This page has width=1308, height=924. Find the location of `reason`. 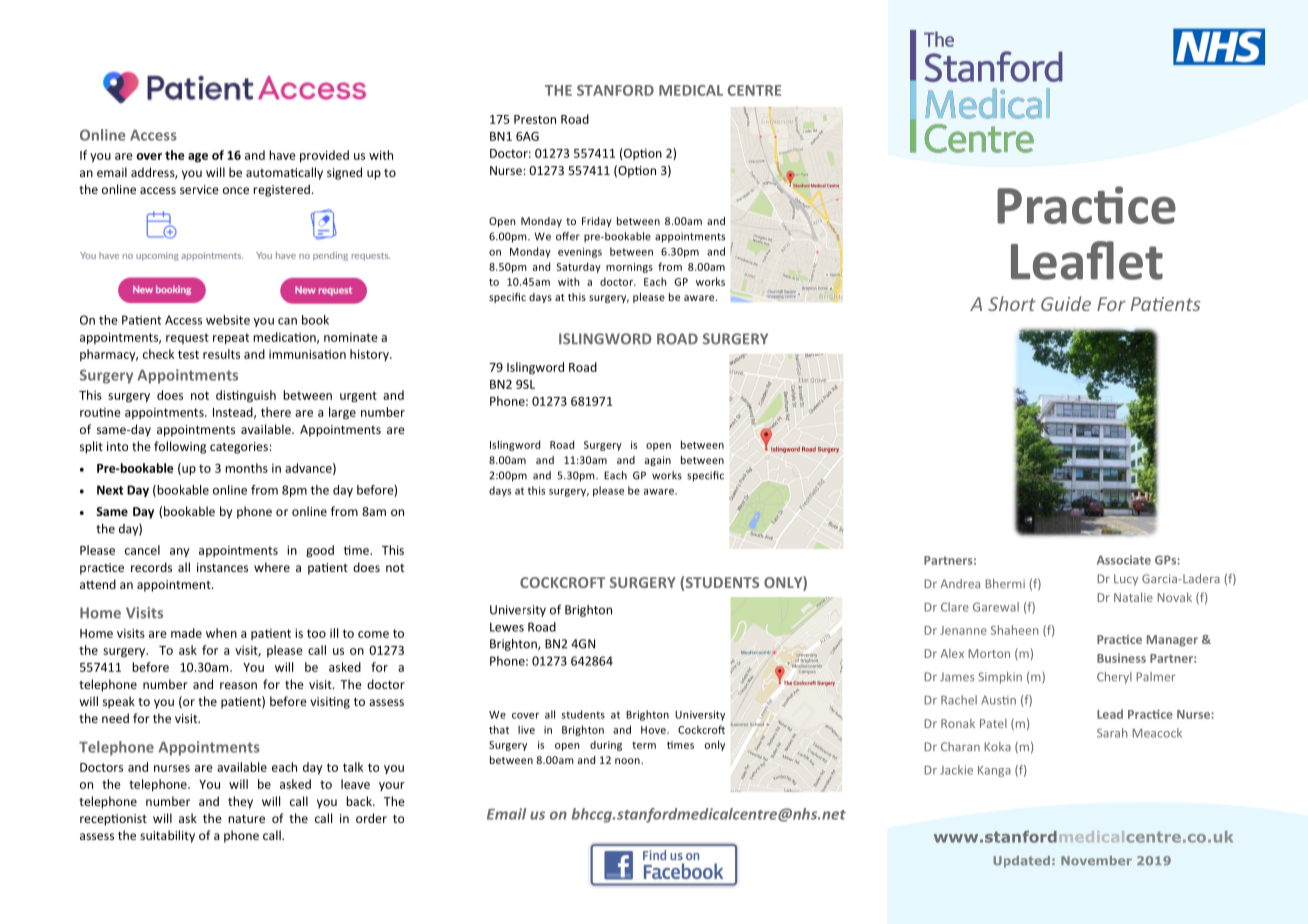

reason is located at coordinates (238, 685).
